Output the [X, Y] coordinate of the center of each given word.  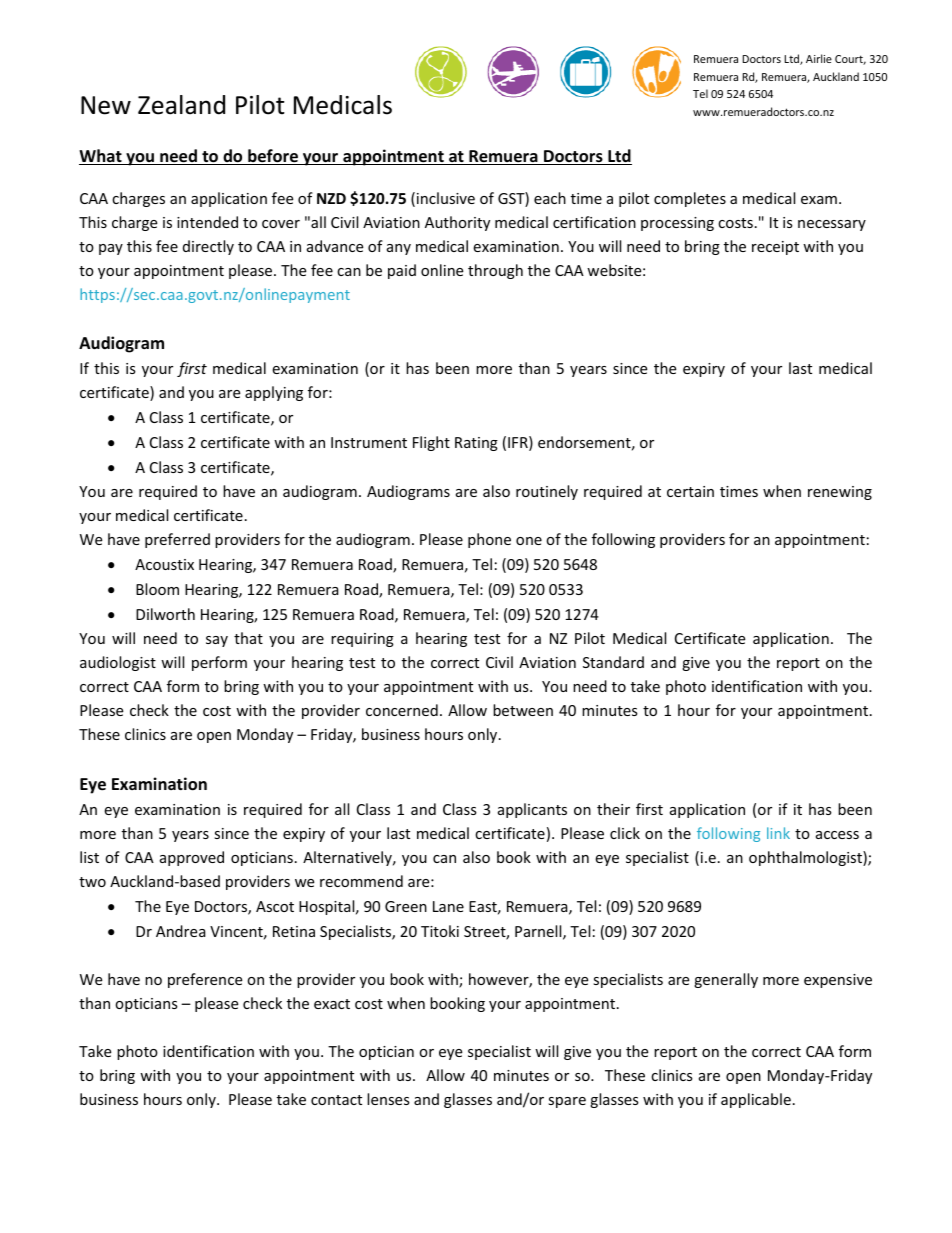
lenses [388, 1099]
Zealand [181, 105]
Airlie [819, 58]
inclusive [446, 198]
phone [489, 540]
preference [205, 980]
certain [690, 491]
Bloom [157, 589]
